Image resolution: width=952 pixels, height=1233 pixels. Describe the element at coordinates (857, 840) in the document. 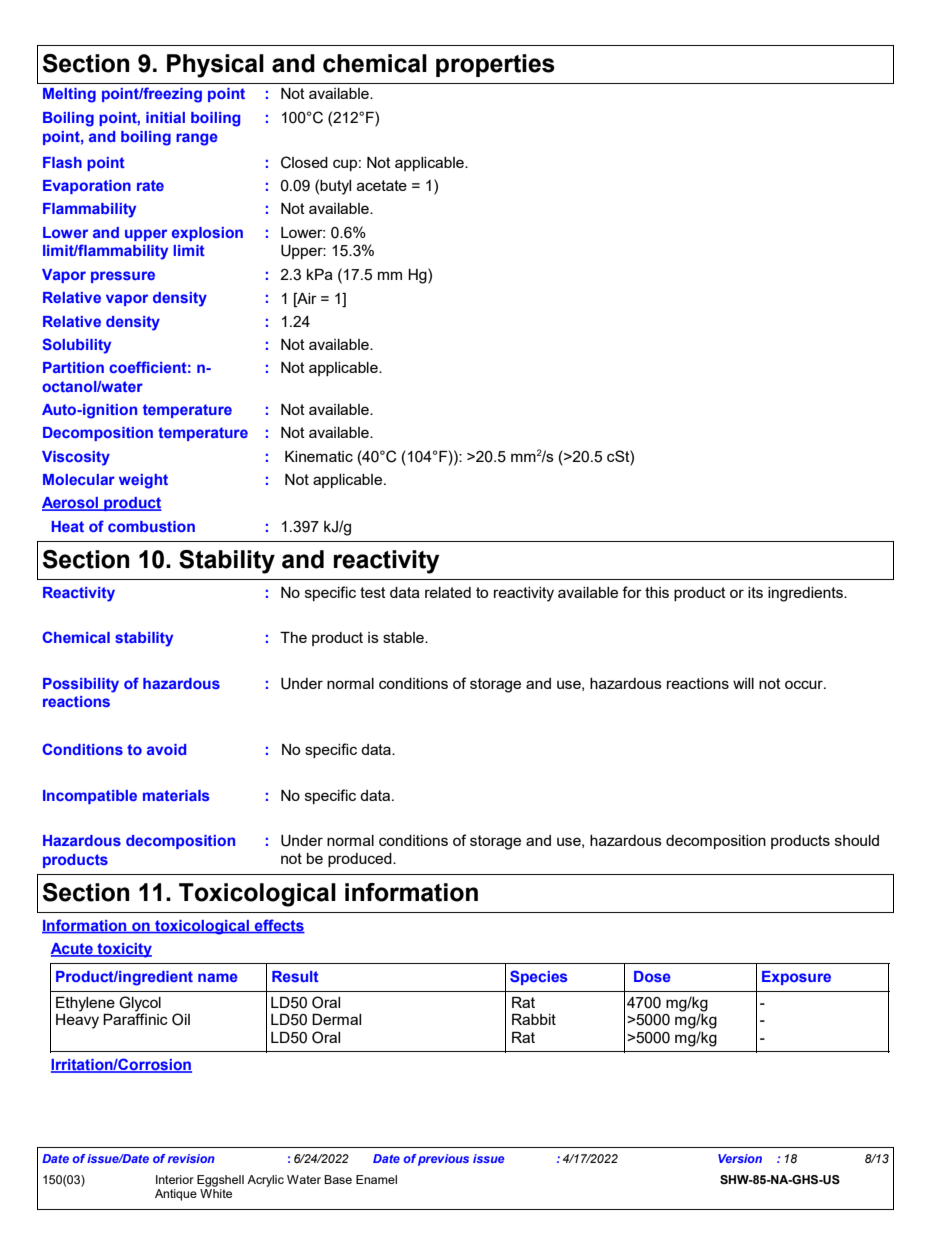

I see `should` at that location.
